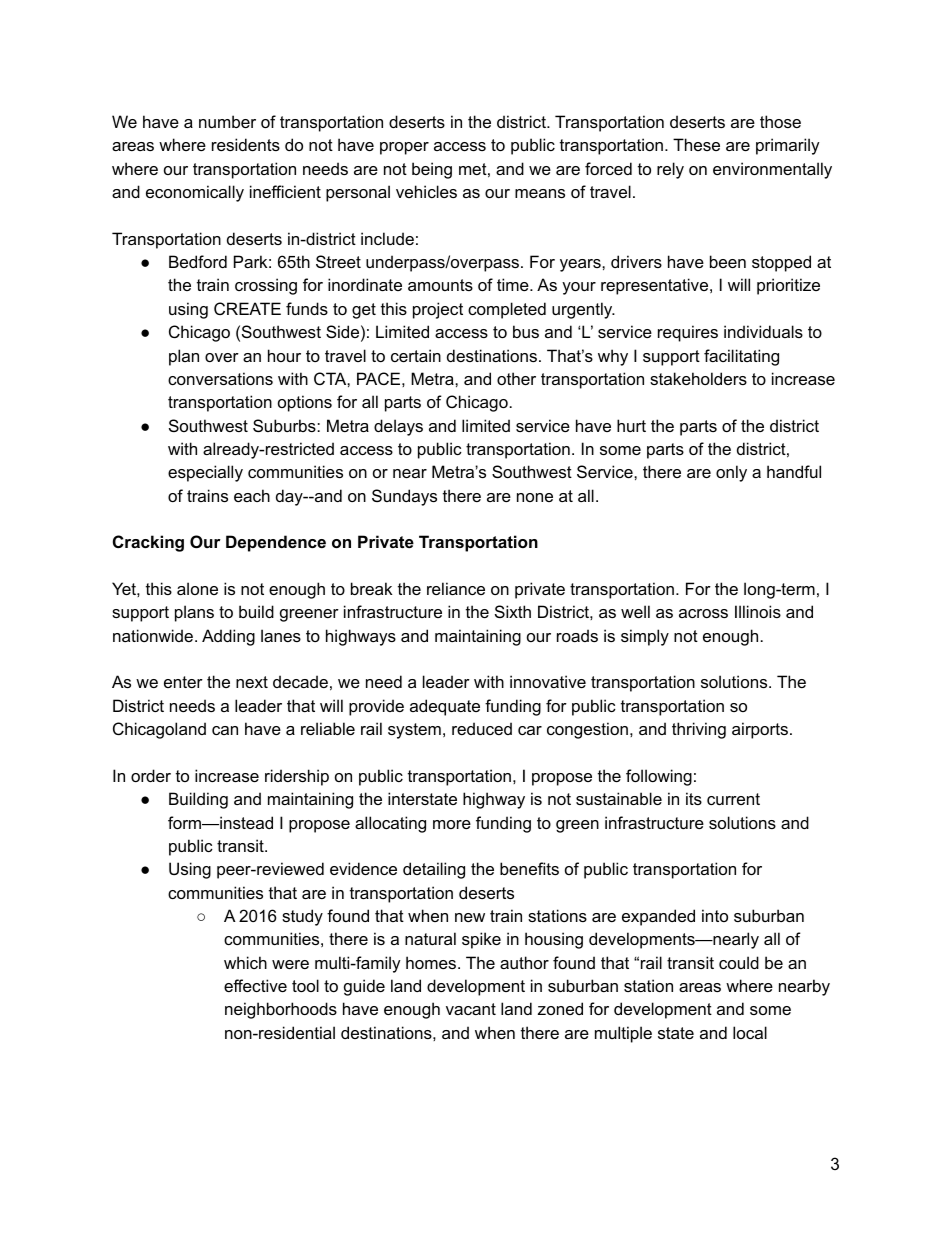  Describe the element at coordinates (750, 1032) in the screenshot. I see `local` at that location.
